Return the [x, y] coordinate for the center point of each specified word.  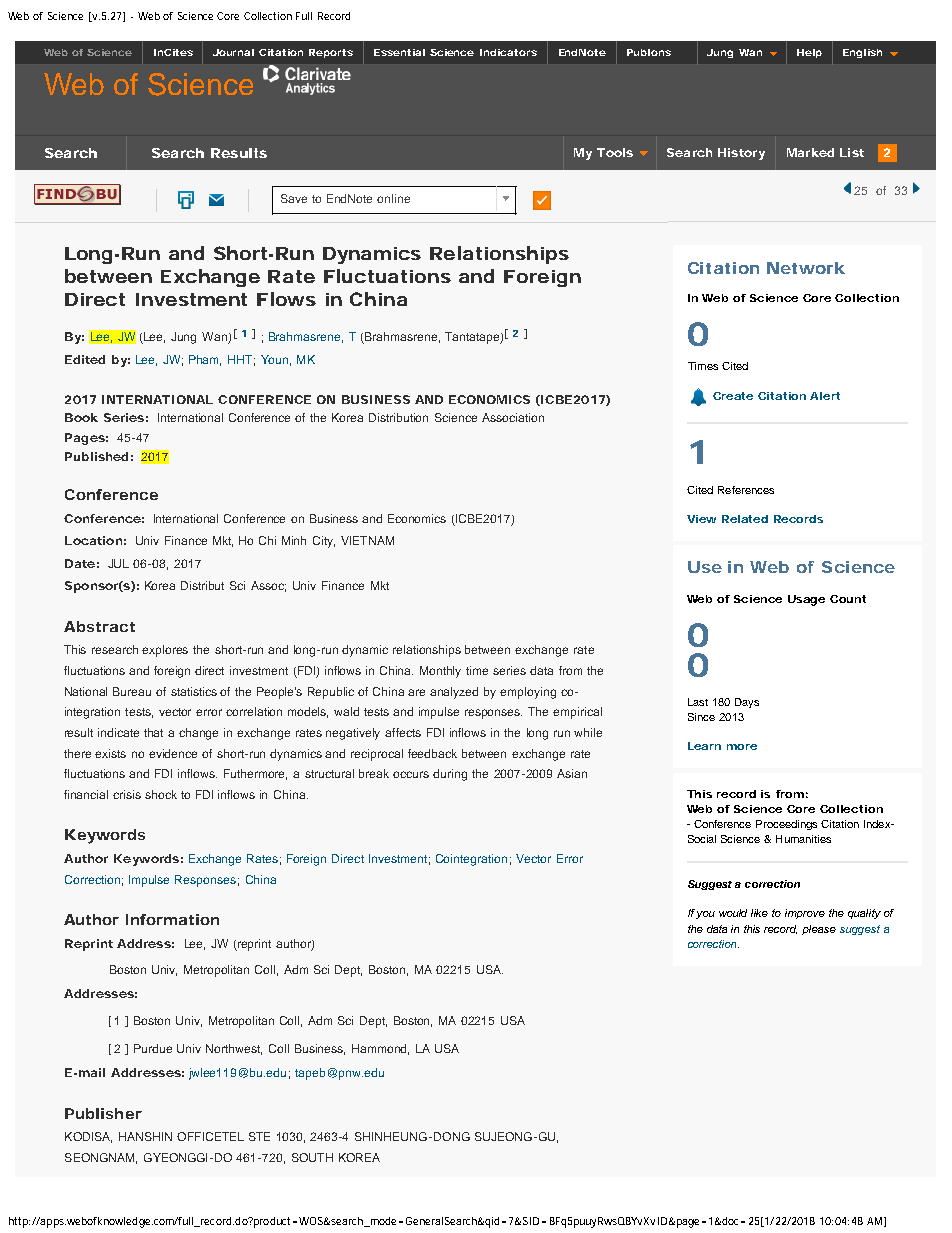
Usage [806, 600]
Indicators [508, 52]
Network [806, 268]
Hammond [380, 1049]
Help [809, 53]
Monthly [440, 672]
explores [165, 651]
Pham [205, 360]
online [393, 198]
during [450, 775]
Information [172, 919]
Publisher [103, 1113]
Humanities [803, 839]
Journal [233, 52]
